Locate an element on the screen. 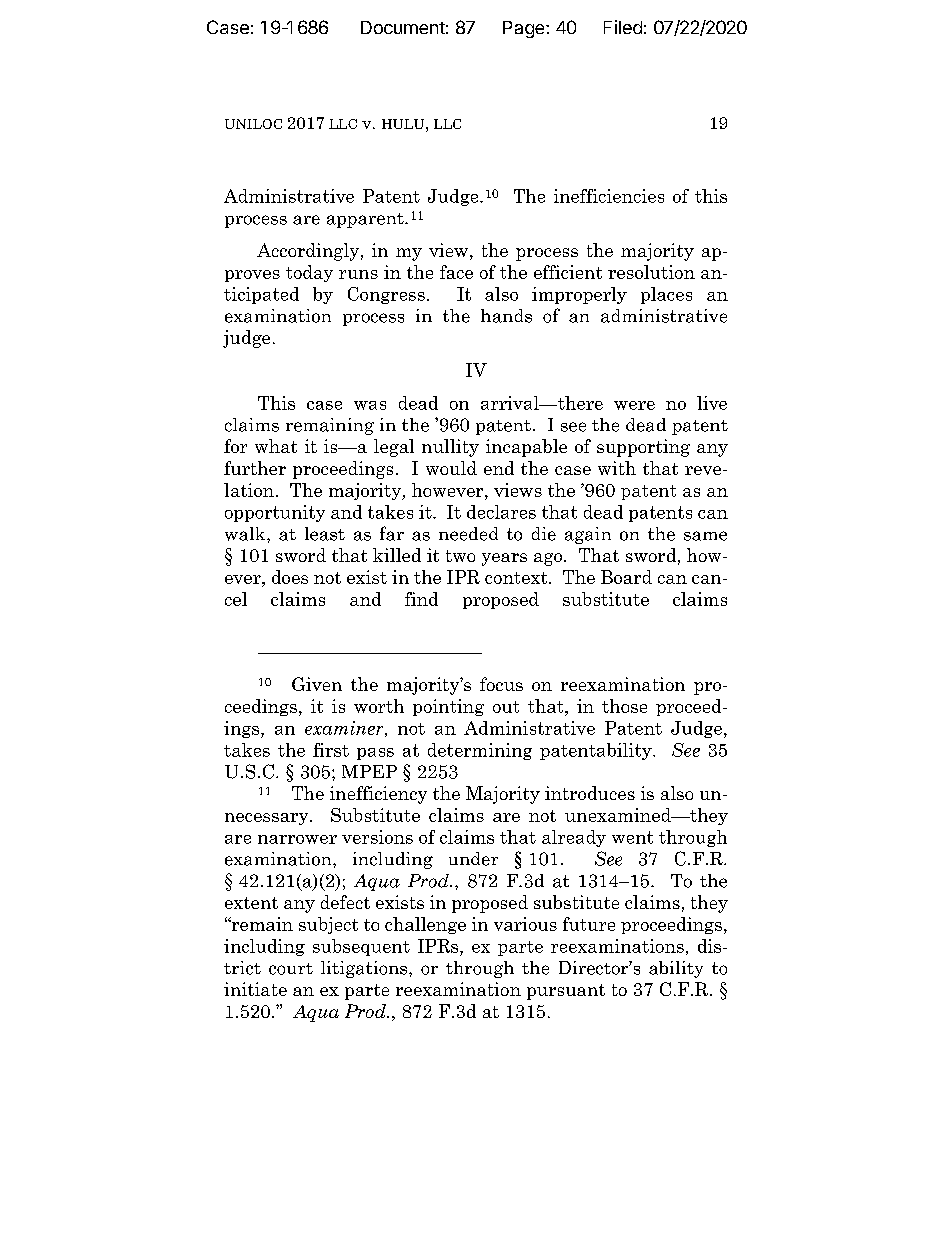 This screenshot has height=1233, width=952. Accordingly is located at coordinates (308, 252).
